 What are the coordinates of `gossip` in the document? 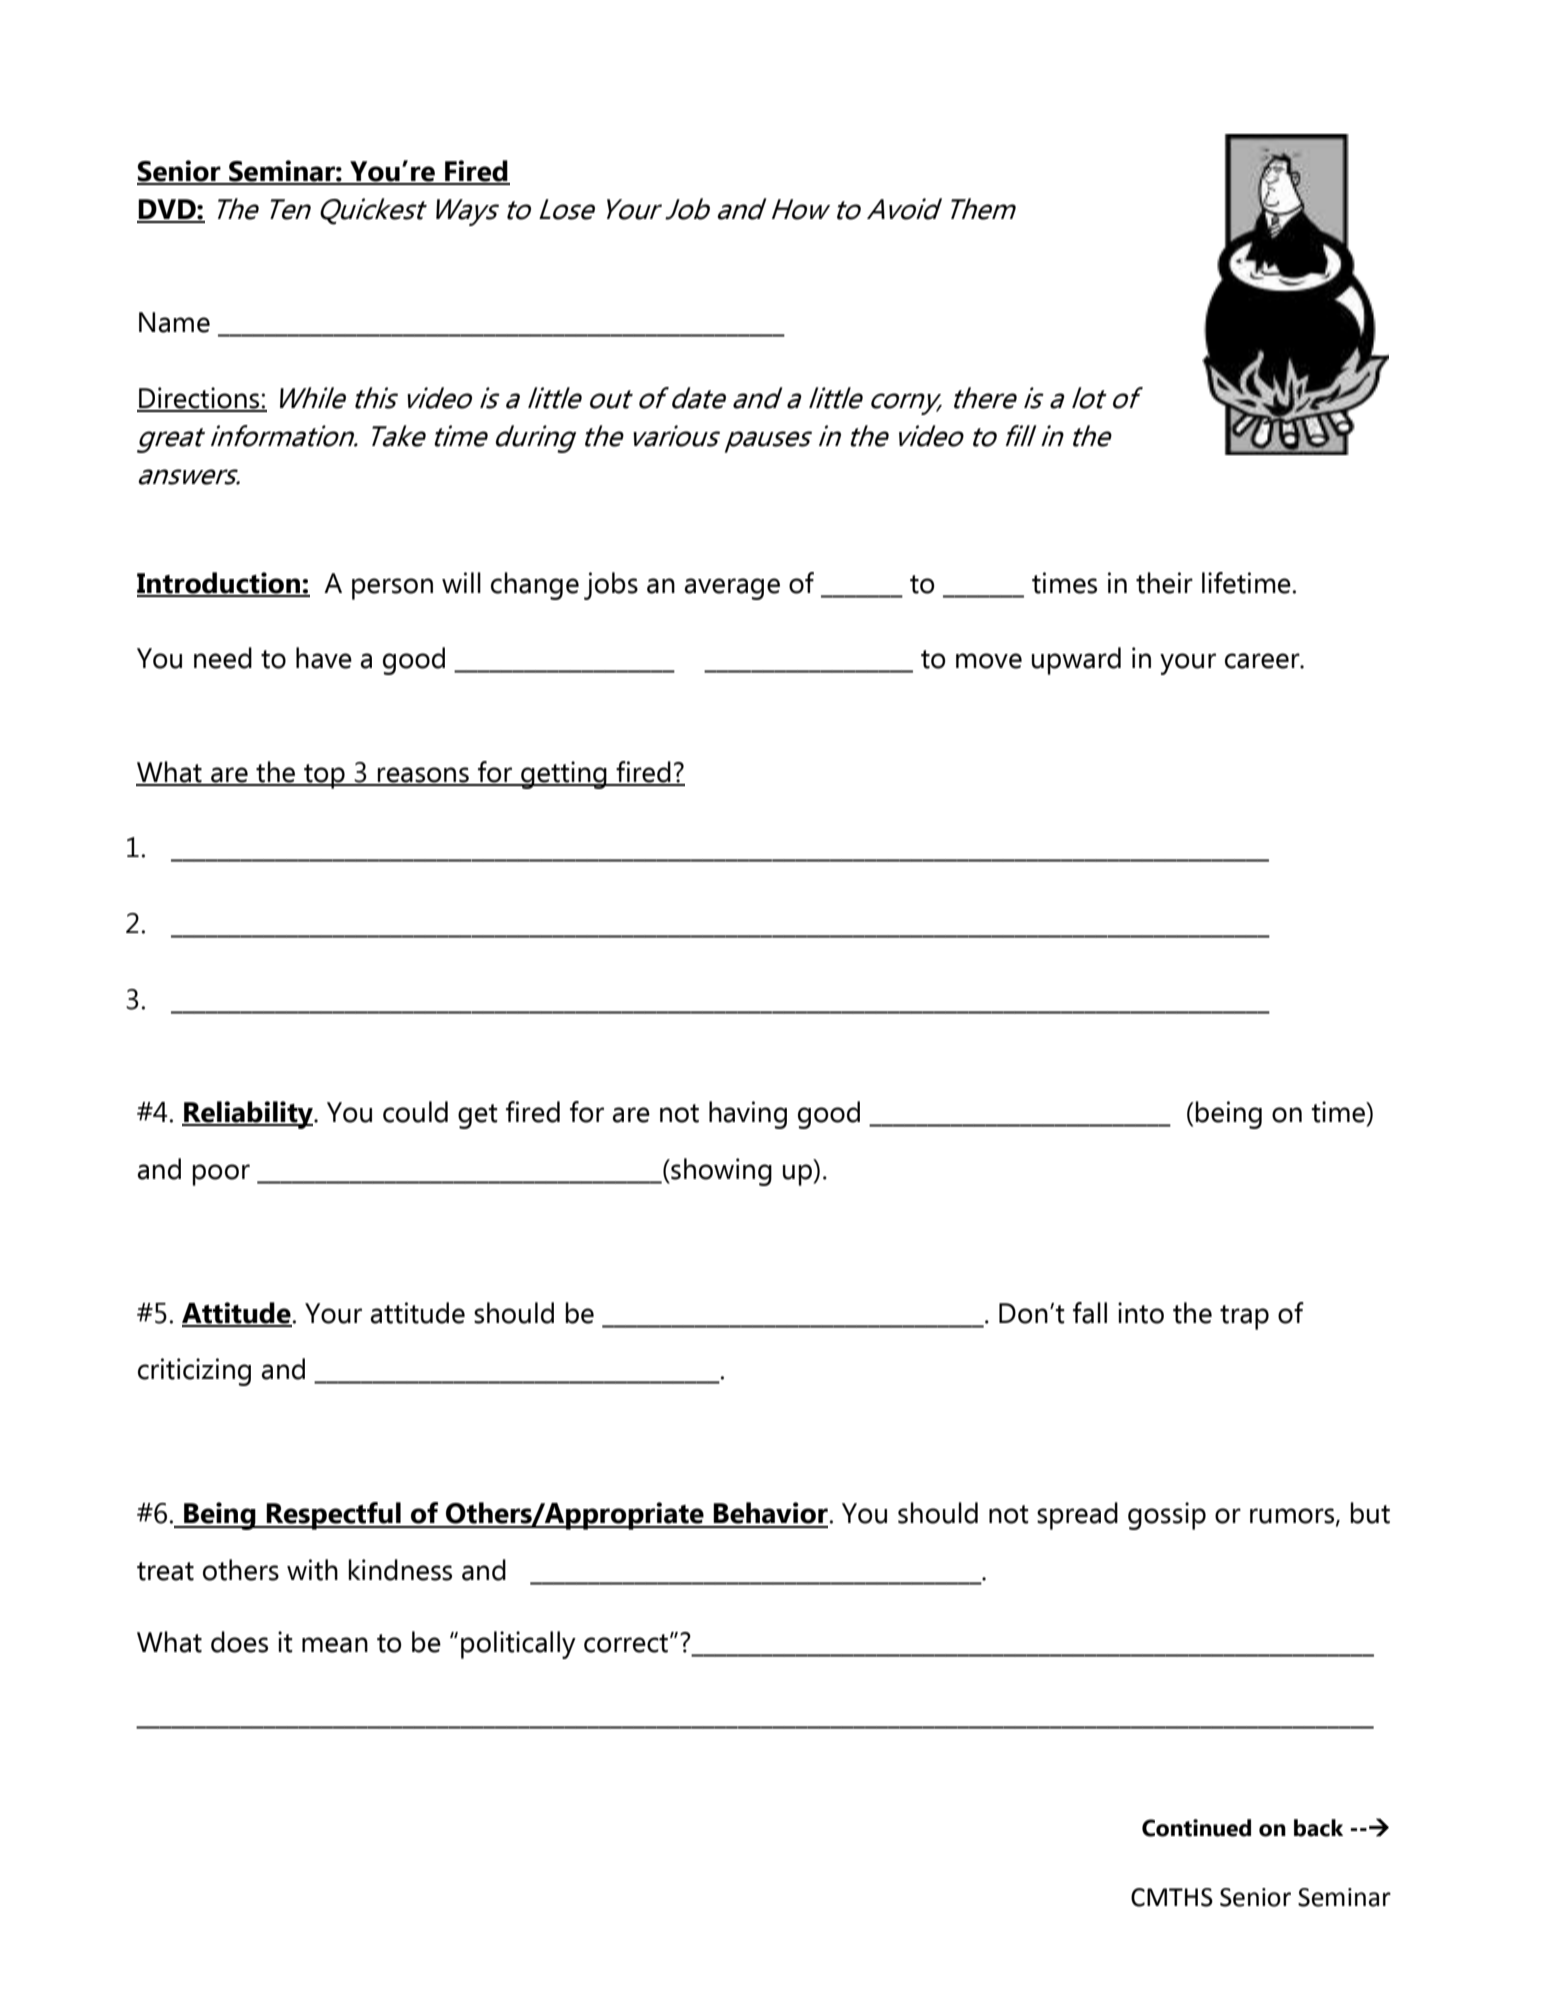 It's located at (1167, 1516).
